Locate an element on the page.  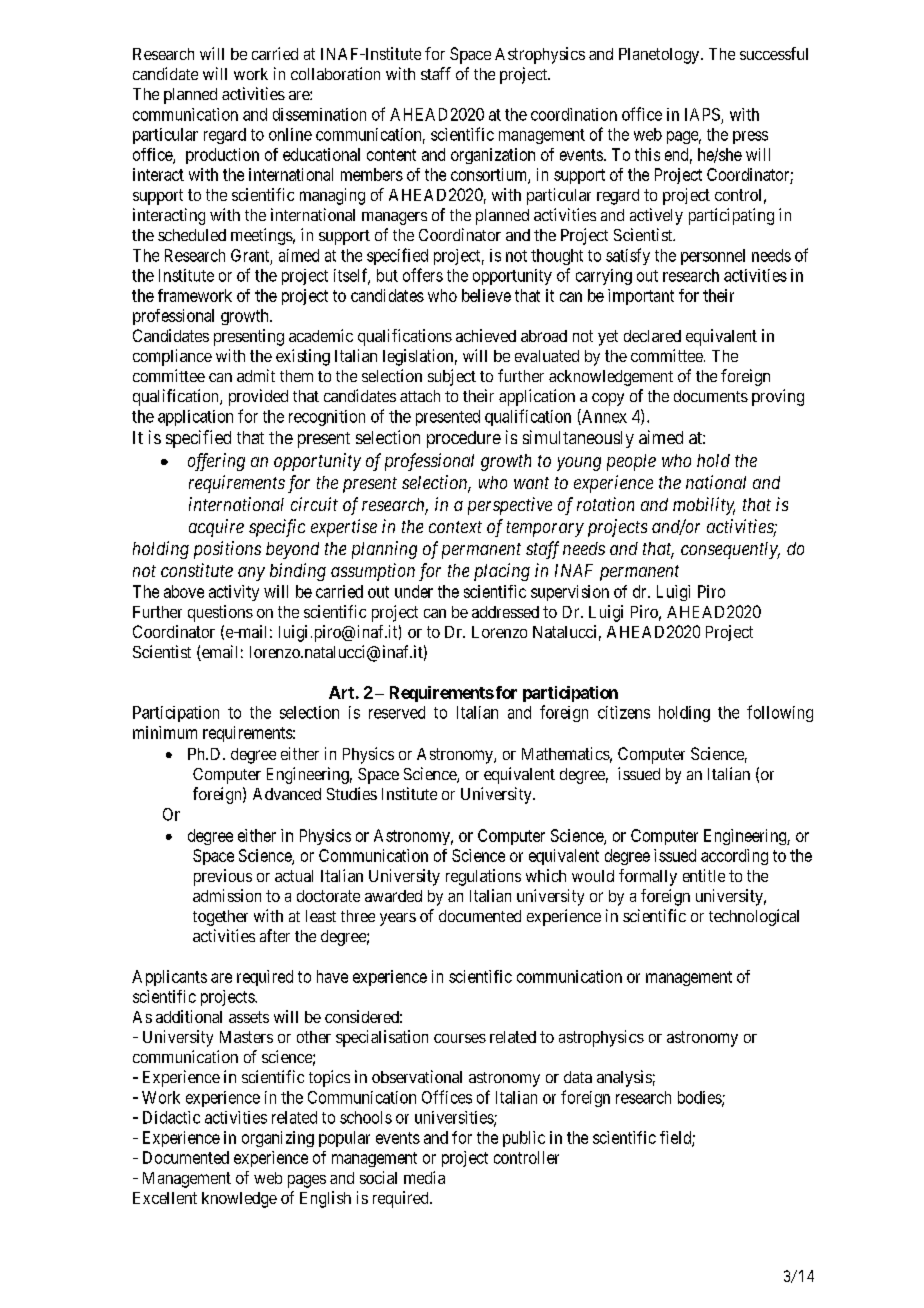
online is located at coordinates (290, 134).
